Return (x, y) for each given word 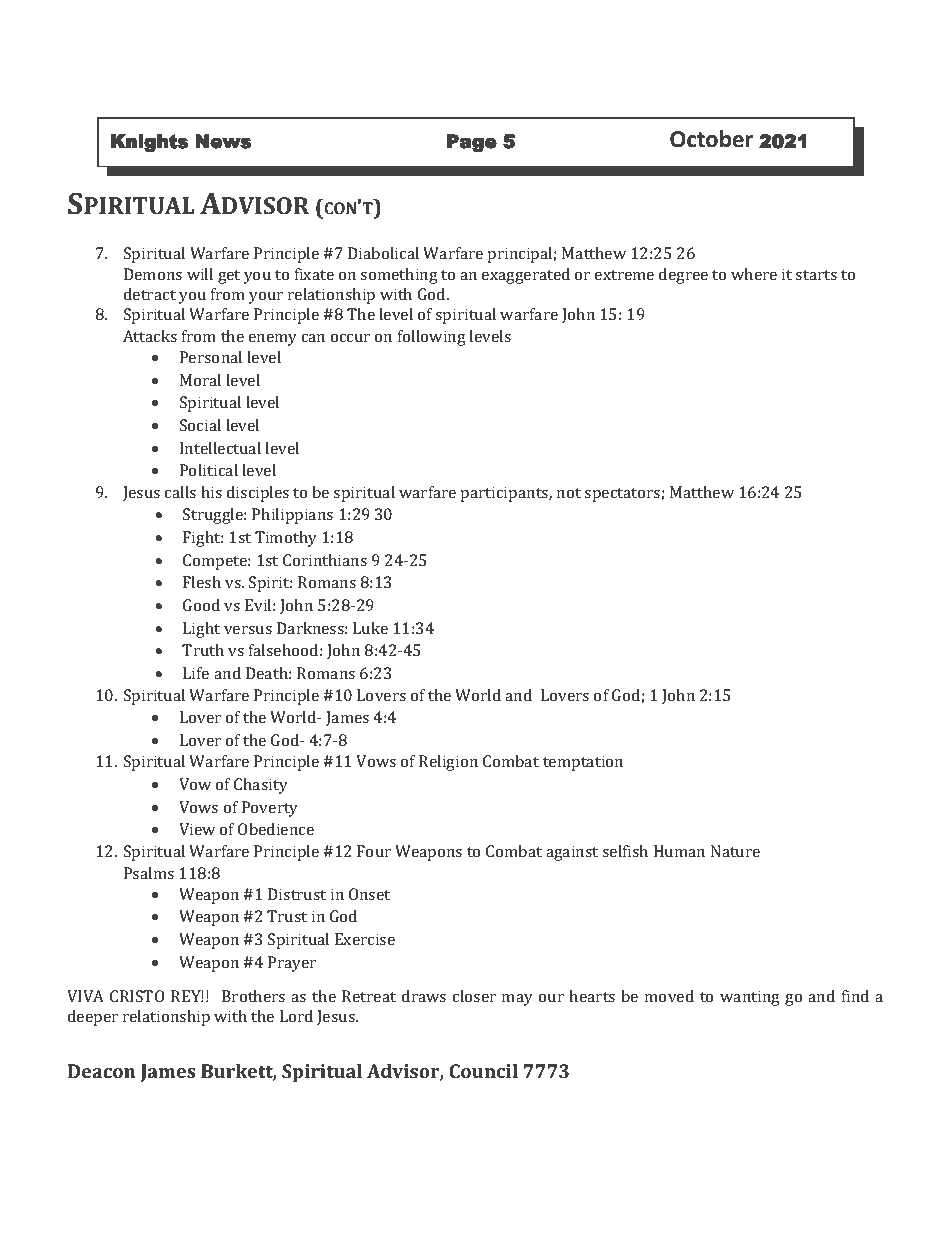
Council (483, 1071)
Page (472, 143)
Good (201, 605)
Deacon (102, 1071)
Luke (370, 628)
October (711, 139)
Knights (149, 143)
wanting (750, 998)
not (569, 493)
